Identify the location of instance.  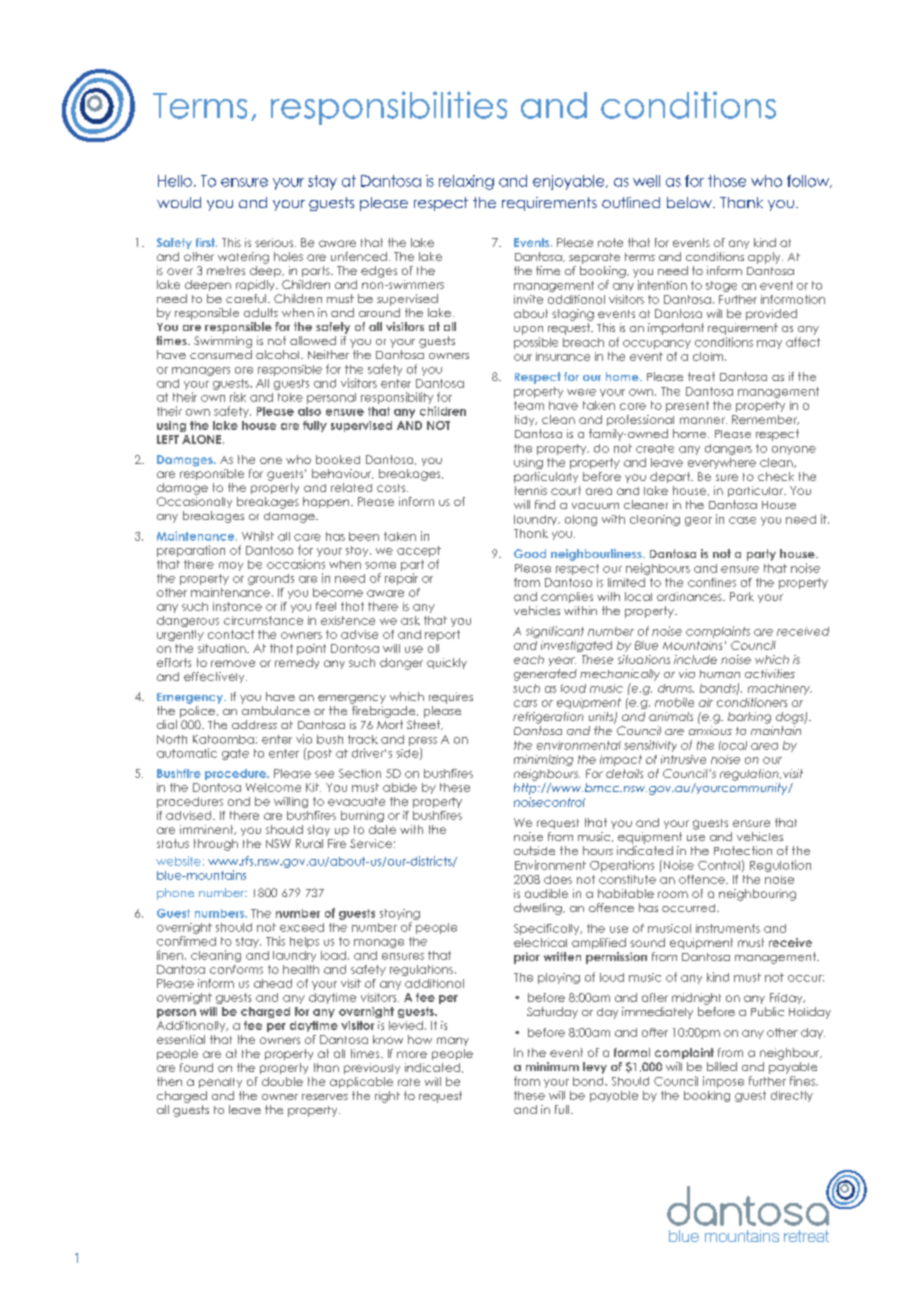
(237, 606).
